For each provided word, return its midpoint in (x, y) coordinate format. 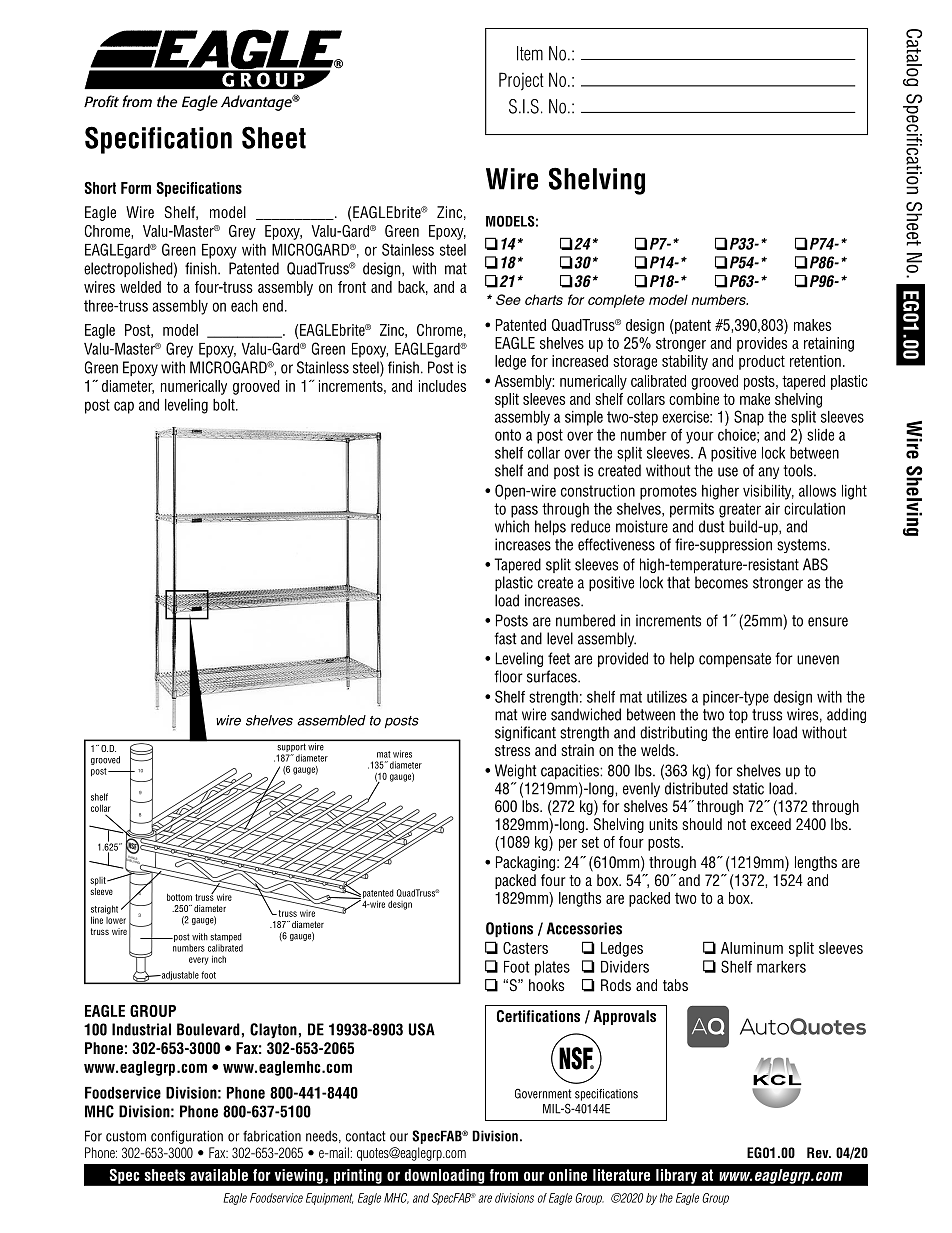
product (762, 362)
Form (136, 188)
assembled (331, 720)
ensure (828, 622)
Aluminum (752, 948)
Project (521, 81)
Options (509, 929)
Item (530, 53)
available (219, 1175)
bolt (225, 405)
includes (442, 386)
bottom (179, 897)
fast (505, 638)
